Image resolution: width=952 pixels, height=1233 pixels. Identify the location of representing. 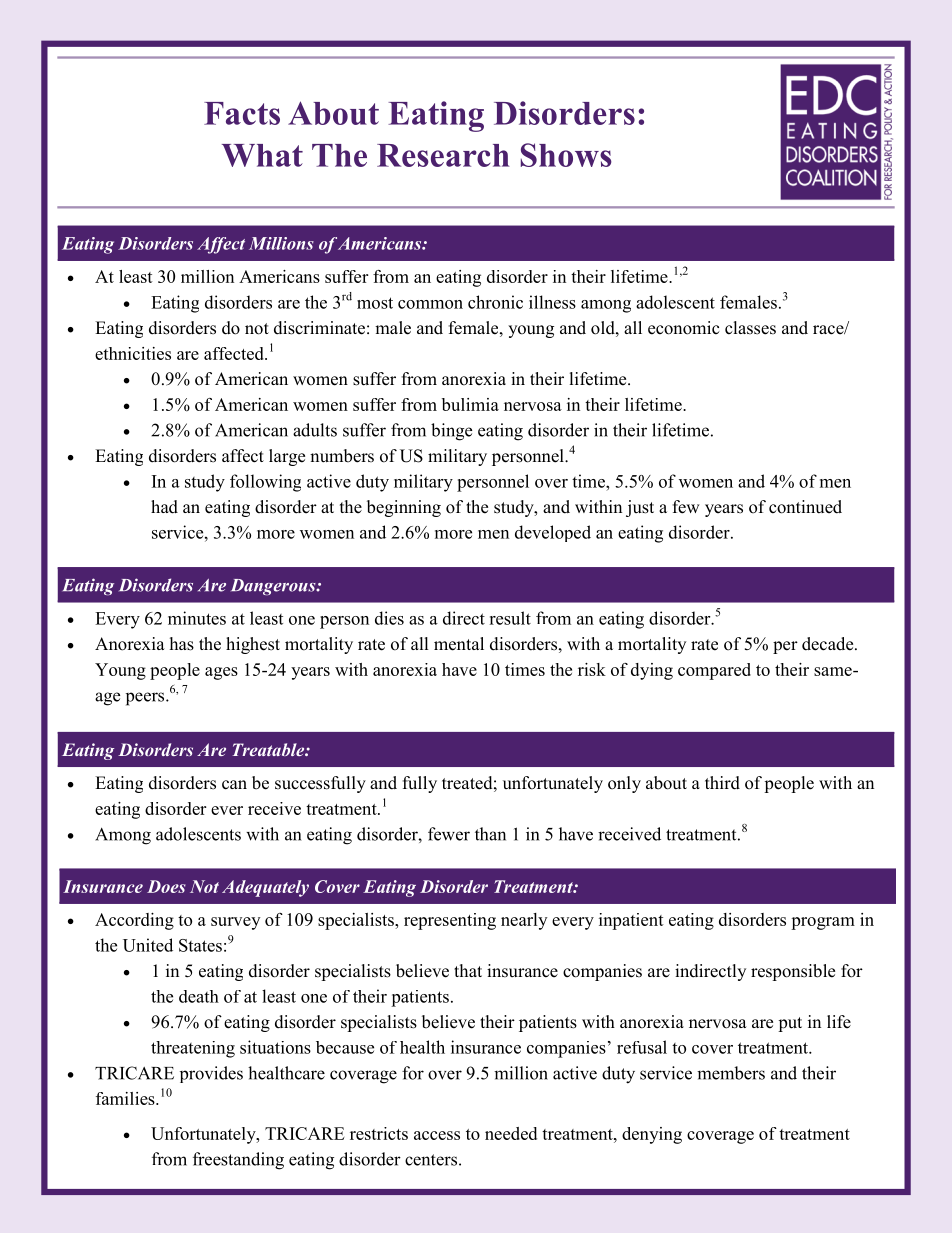
(450, 921).
